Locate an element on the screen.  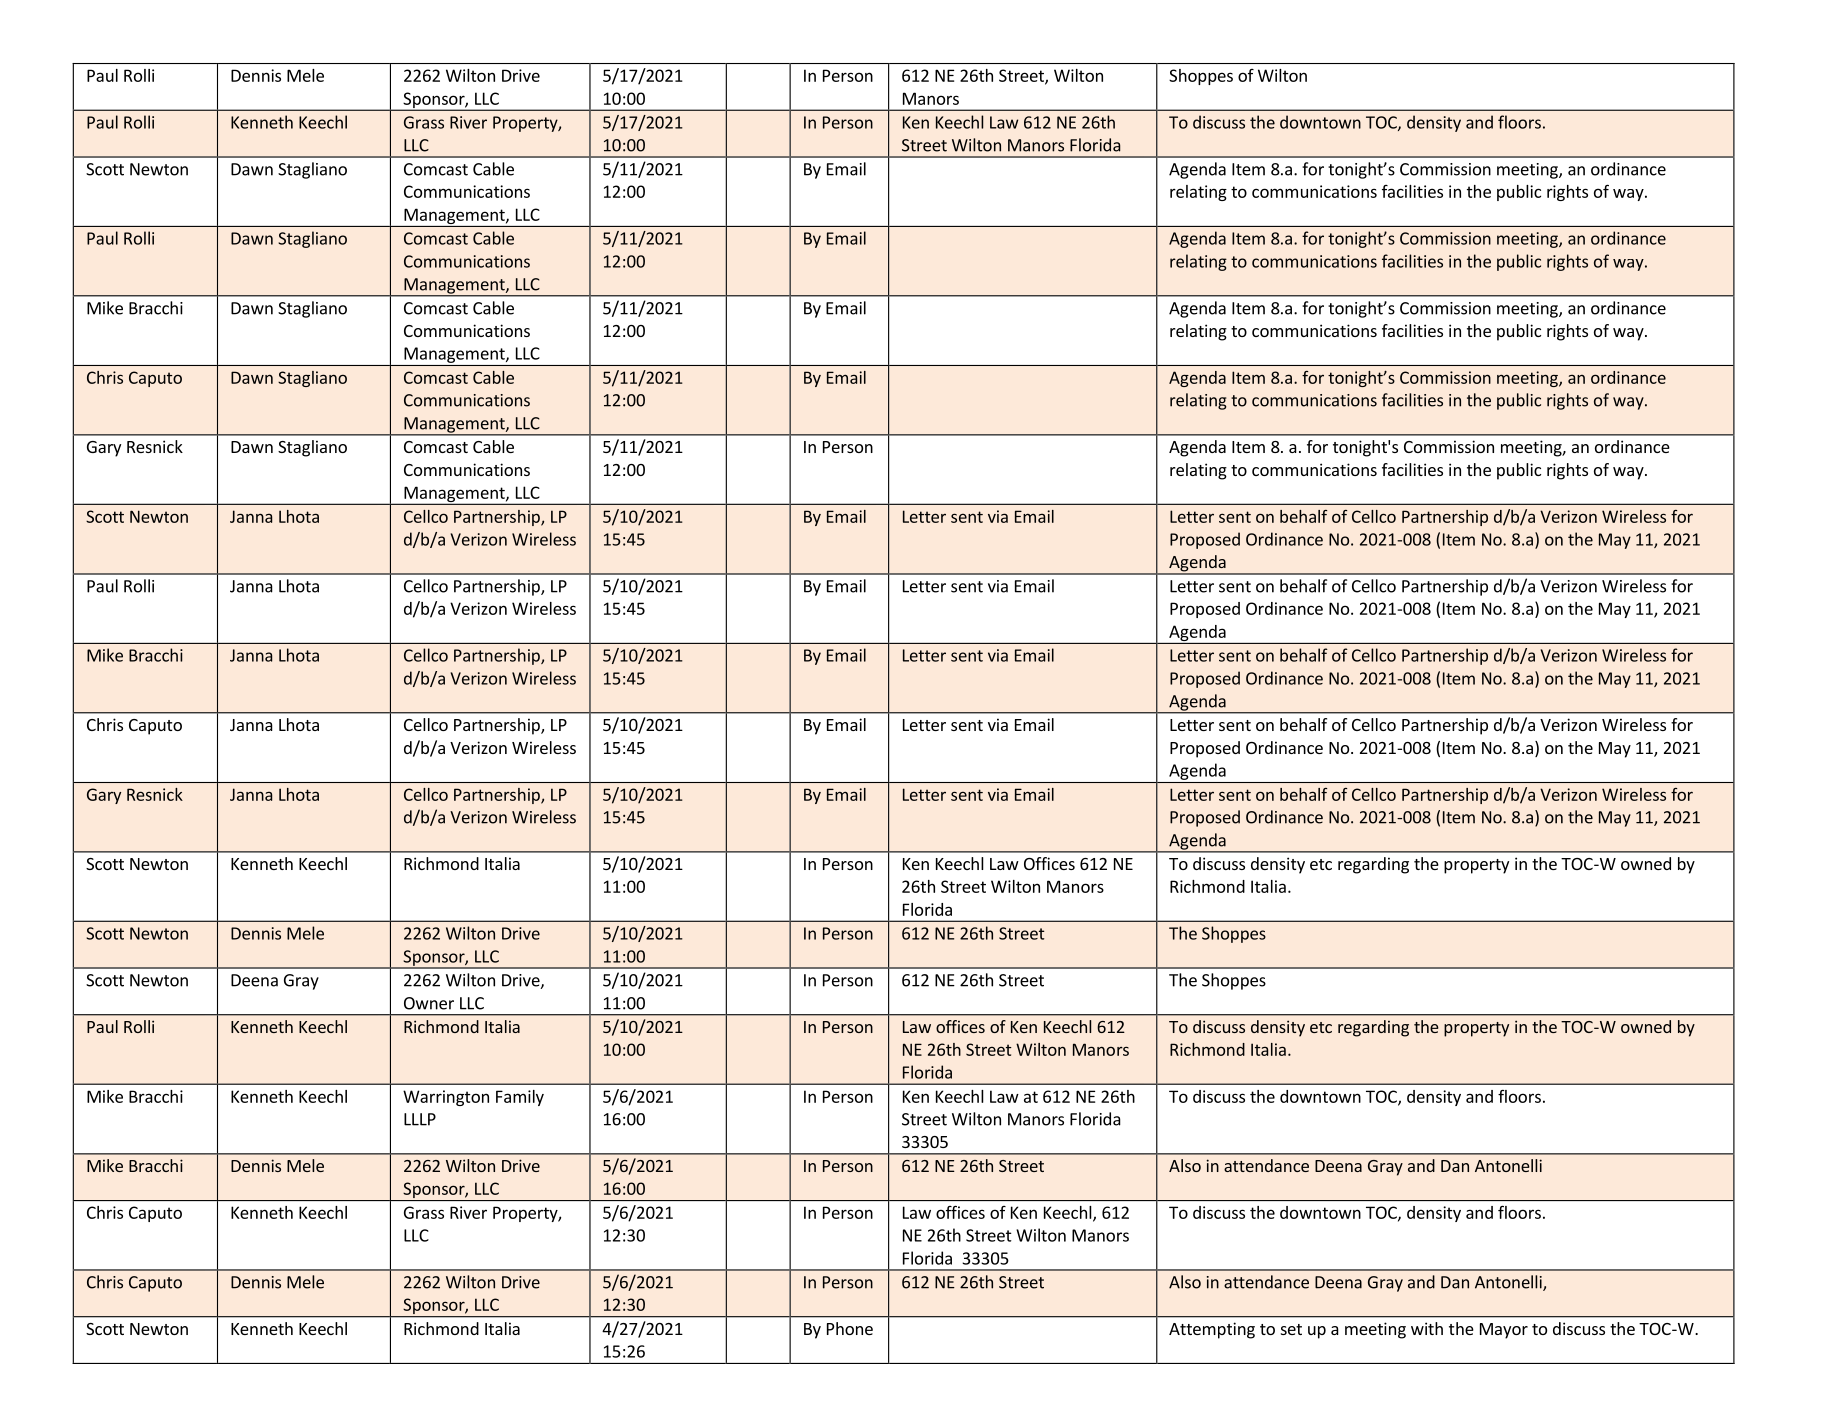
set is located at coordinates (1291, 1329).
